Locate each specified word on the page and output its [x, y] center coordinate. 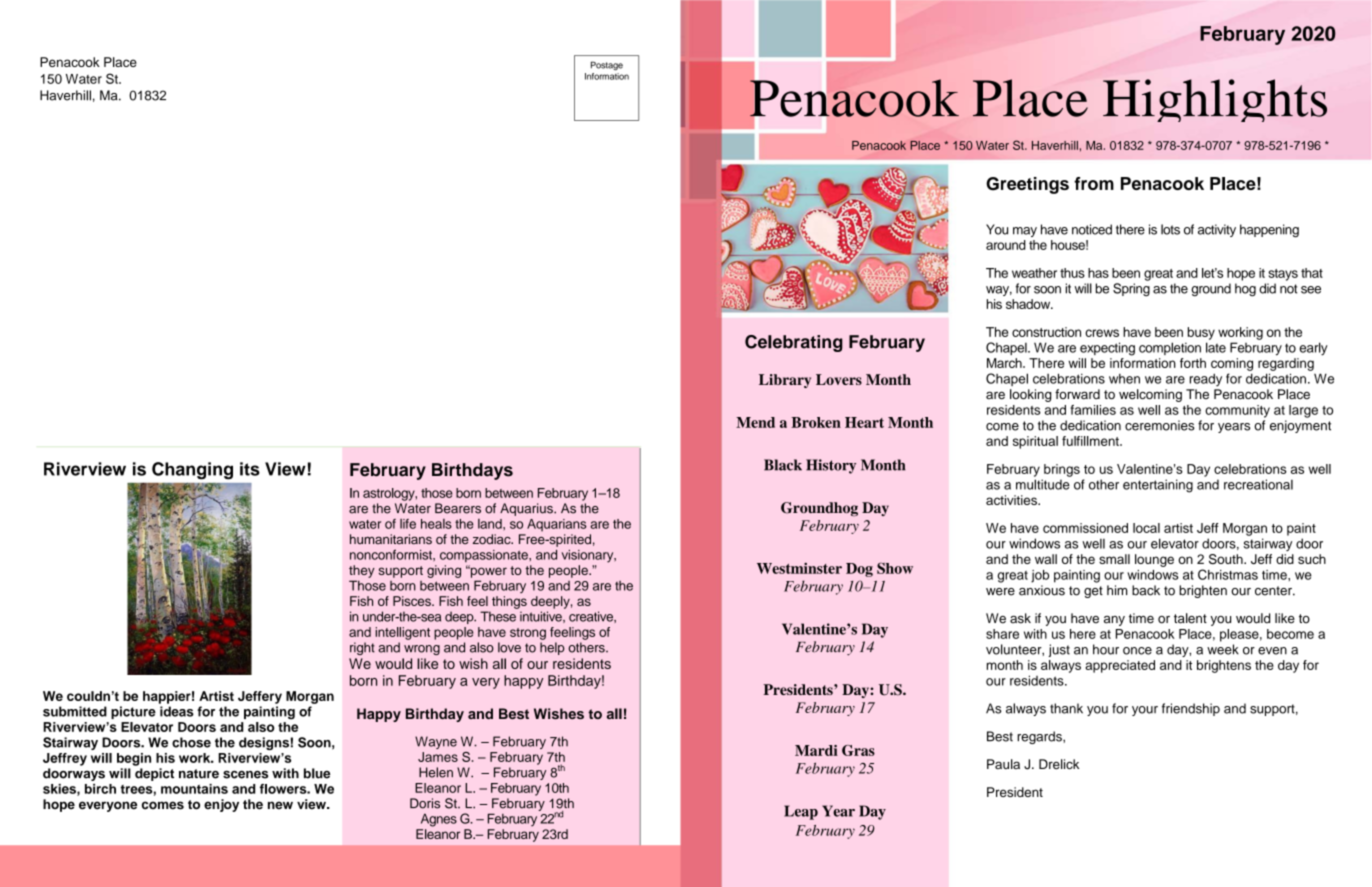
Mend [755, 422]
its [250, 469]
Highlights [1215, 100]
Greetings [1027, 185]
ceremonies [1160, 425]
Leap [801, 812]
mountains [194, 789]
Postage [607, 66]
